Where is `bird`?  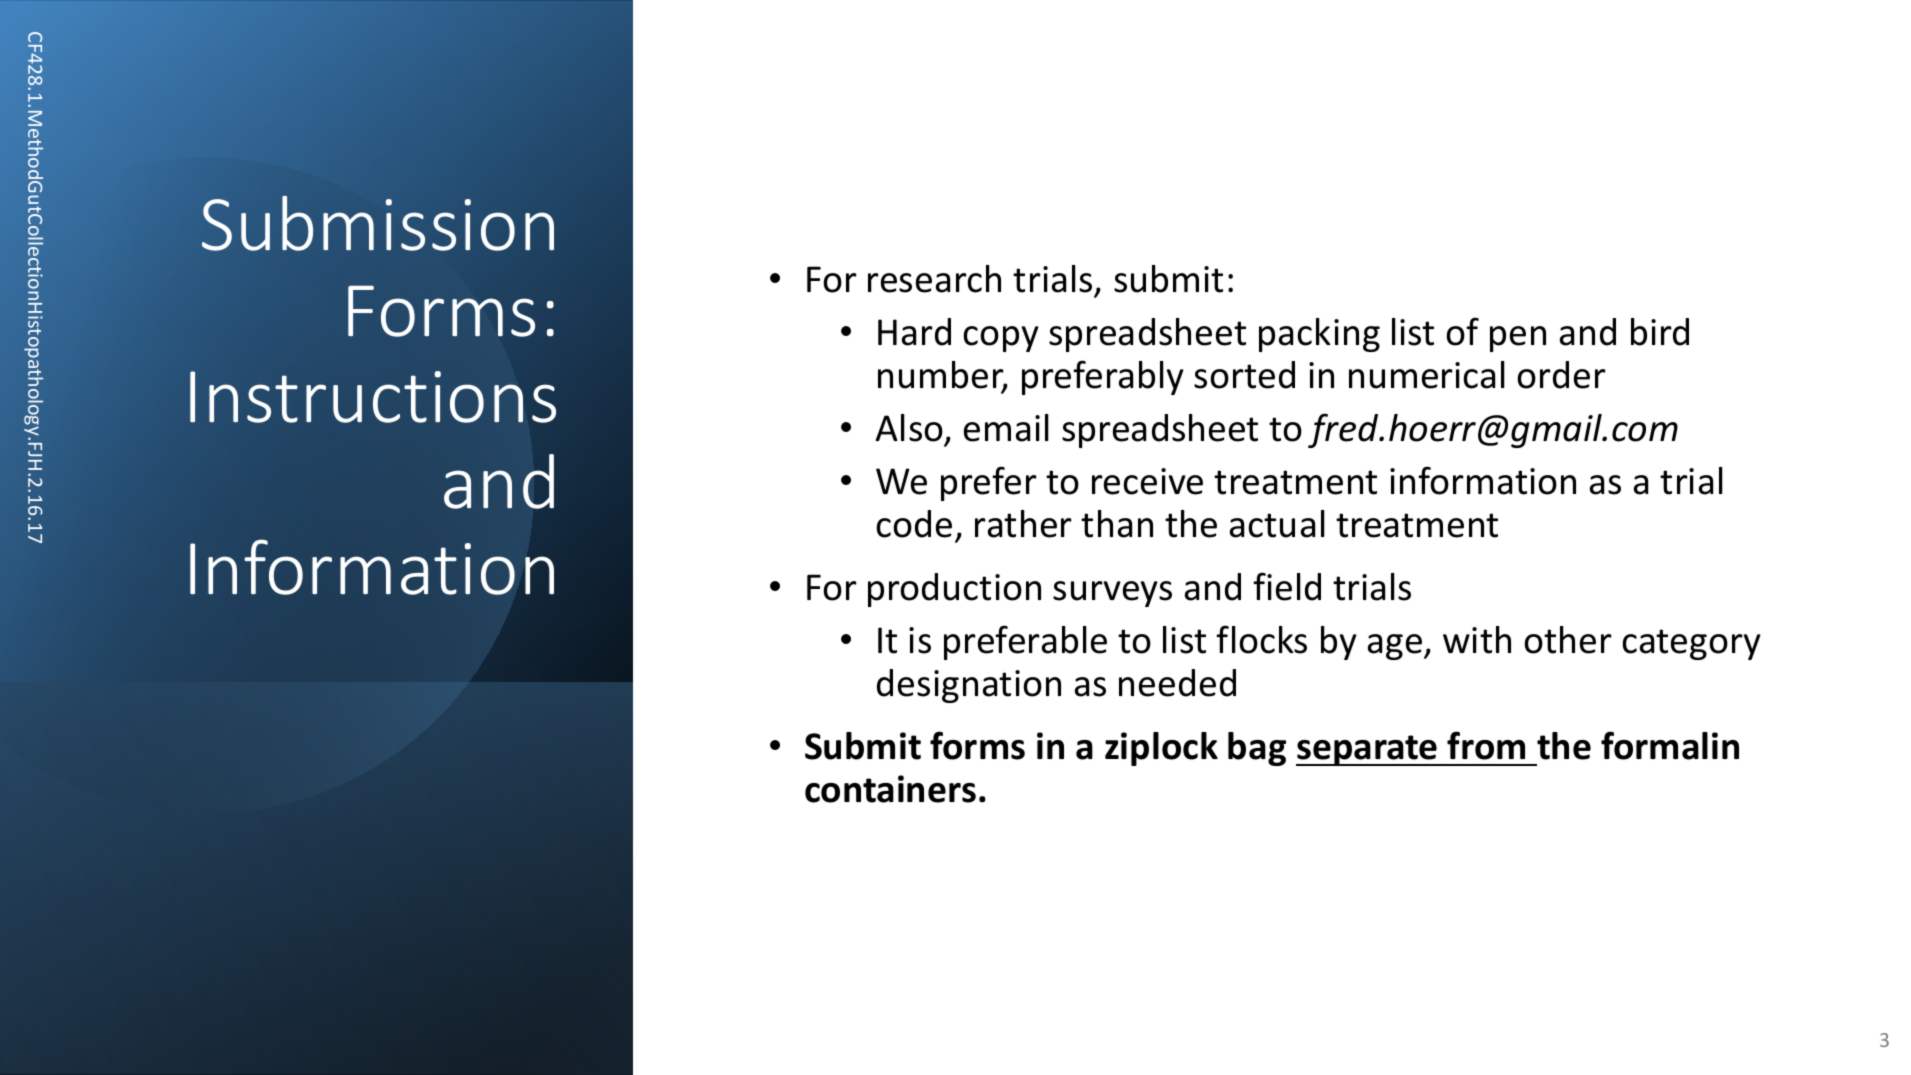 bird is located at coordinates (1660, 332).
